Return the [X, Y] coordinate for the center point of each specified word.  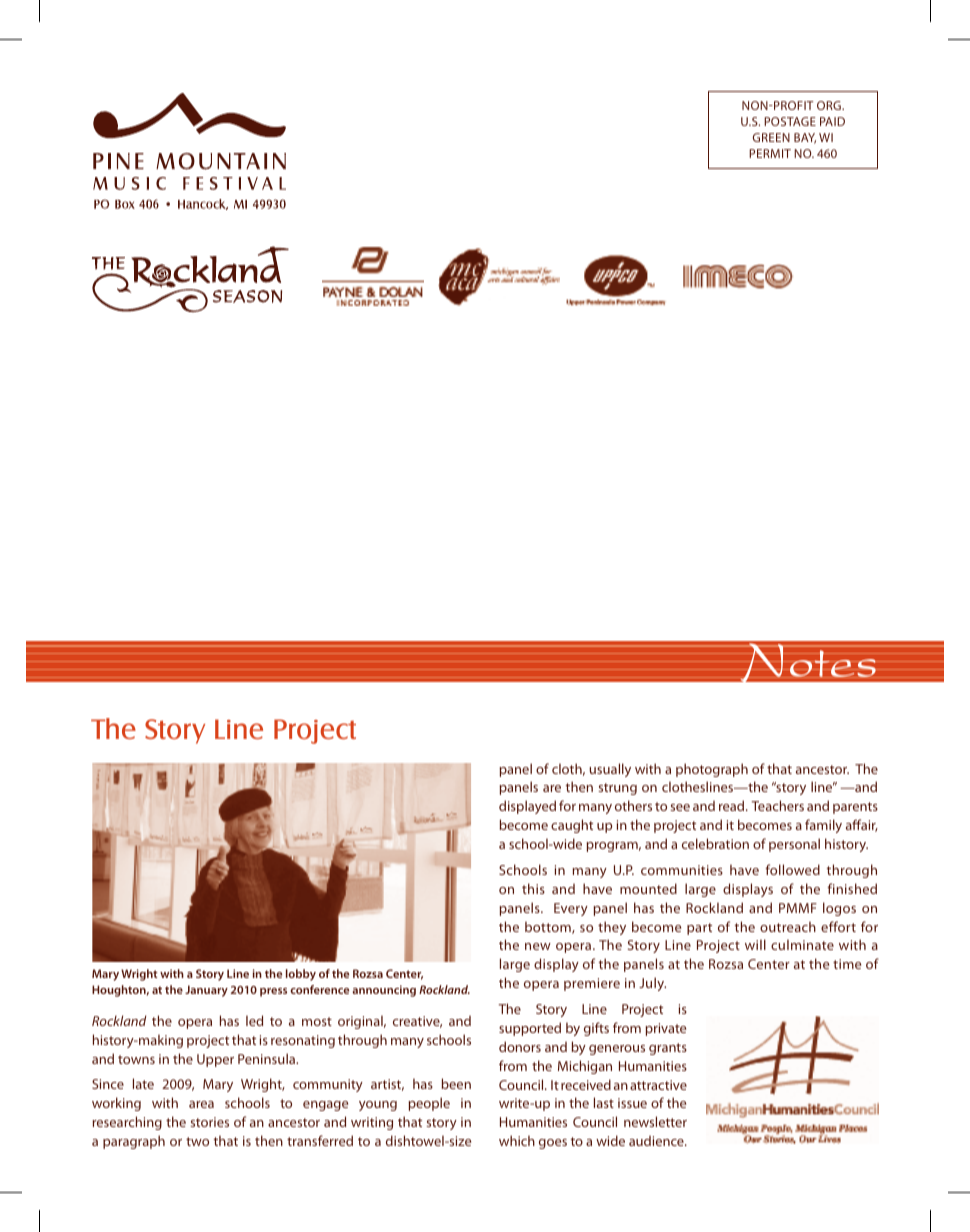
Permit [770, 153]
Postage [790, 121]
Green [771, 137]
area [201, 1104]
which [517, 1140]
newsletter [655, 1121]
